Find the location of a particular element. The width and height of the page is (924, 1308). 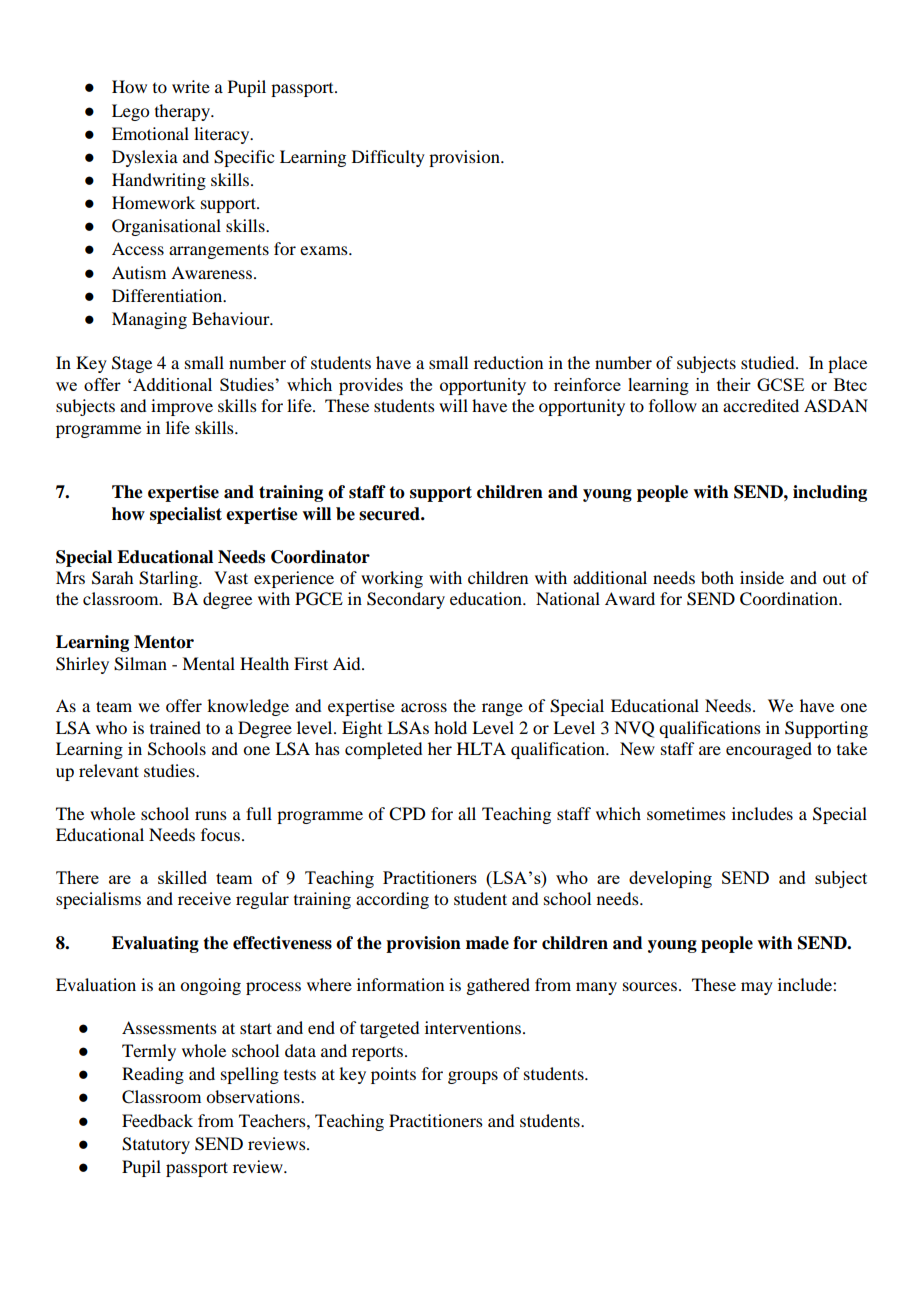

Difficulty is located at coordinates (388, 158).
